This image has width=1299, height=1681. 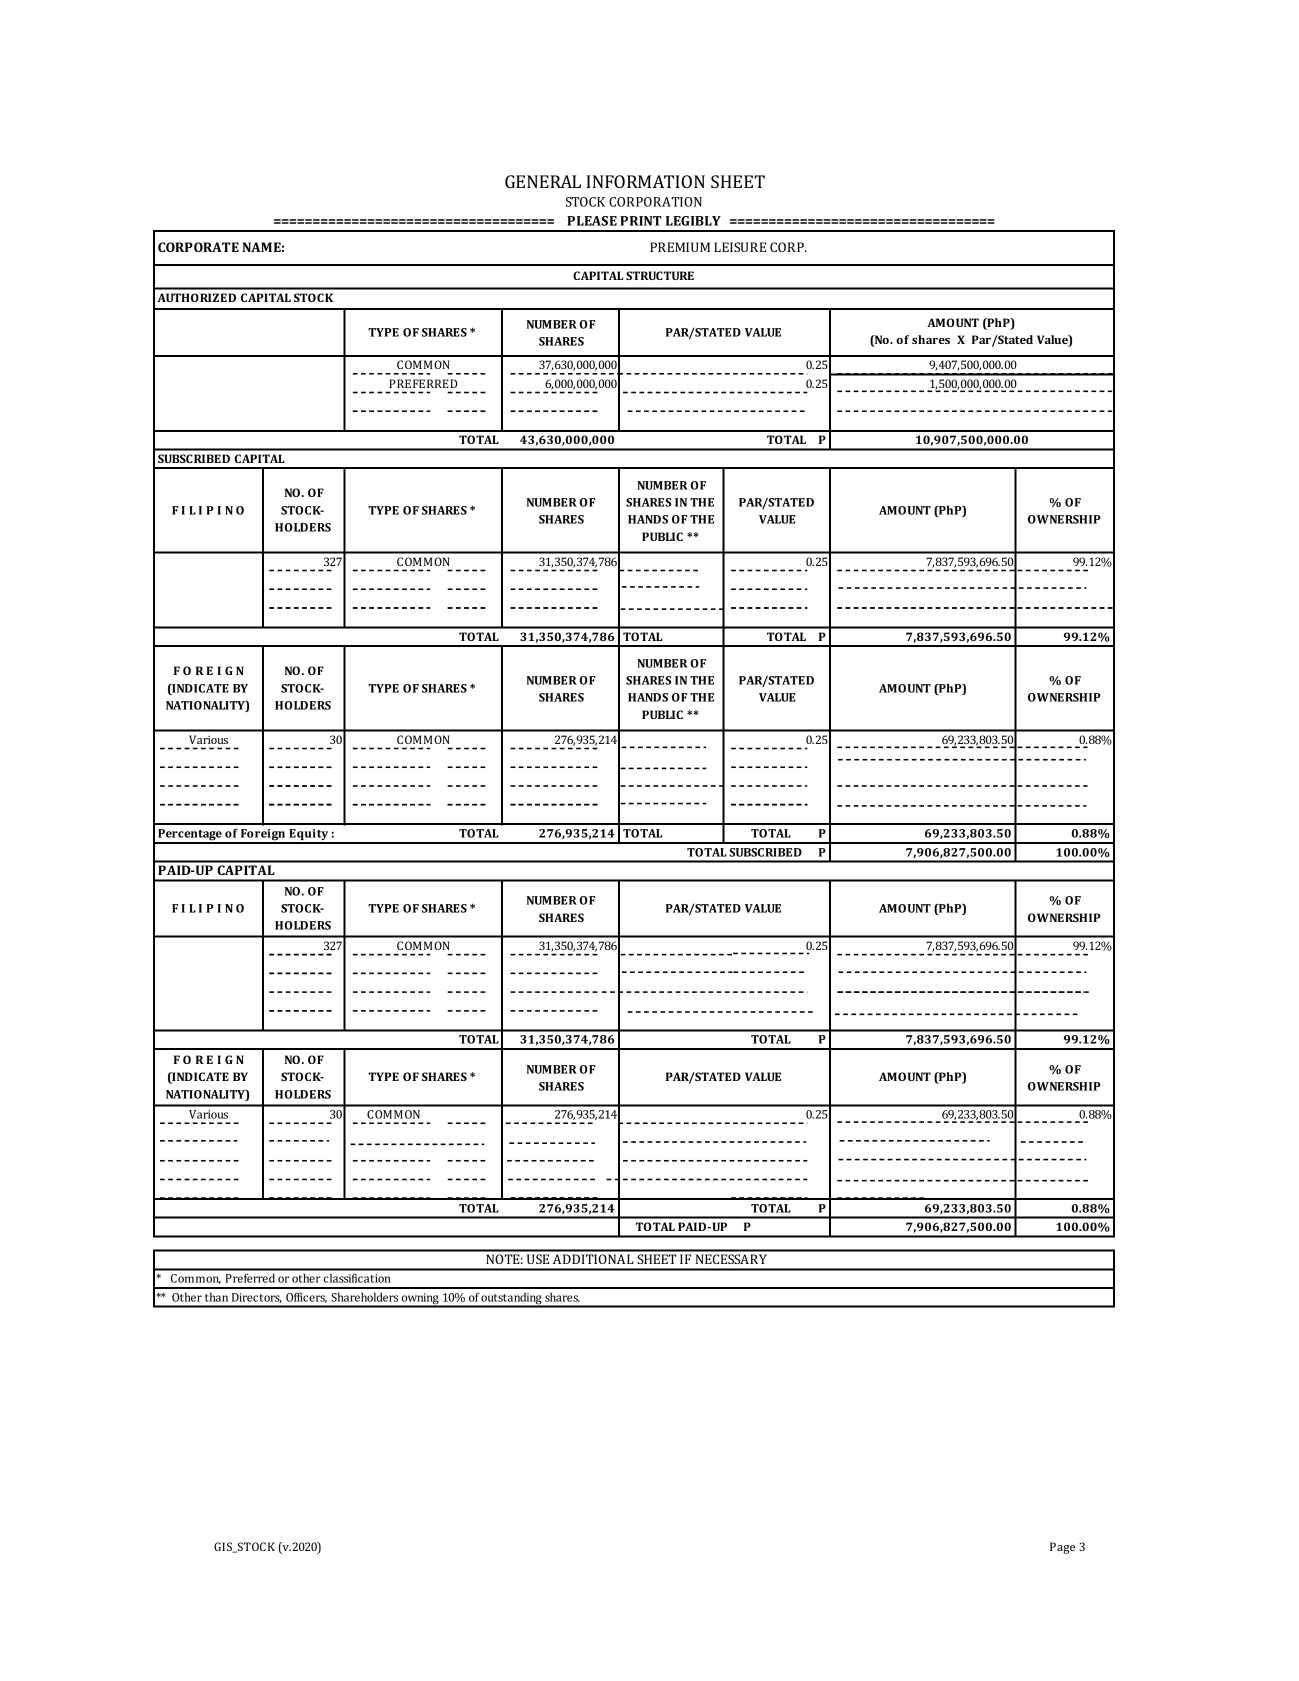 I want to click on PLEASE, so click(x=592, y=221).
